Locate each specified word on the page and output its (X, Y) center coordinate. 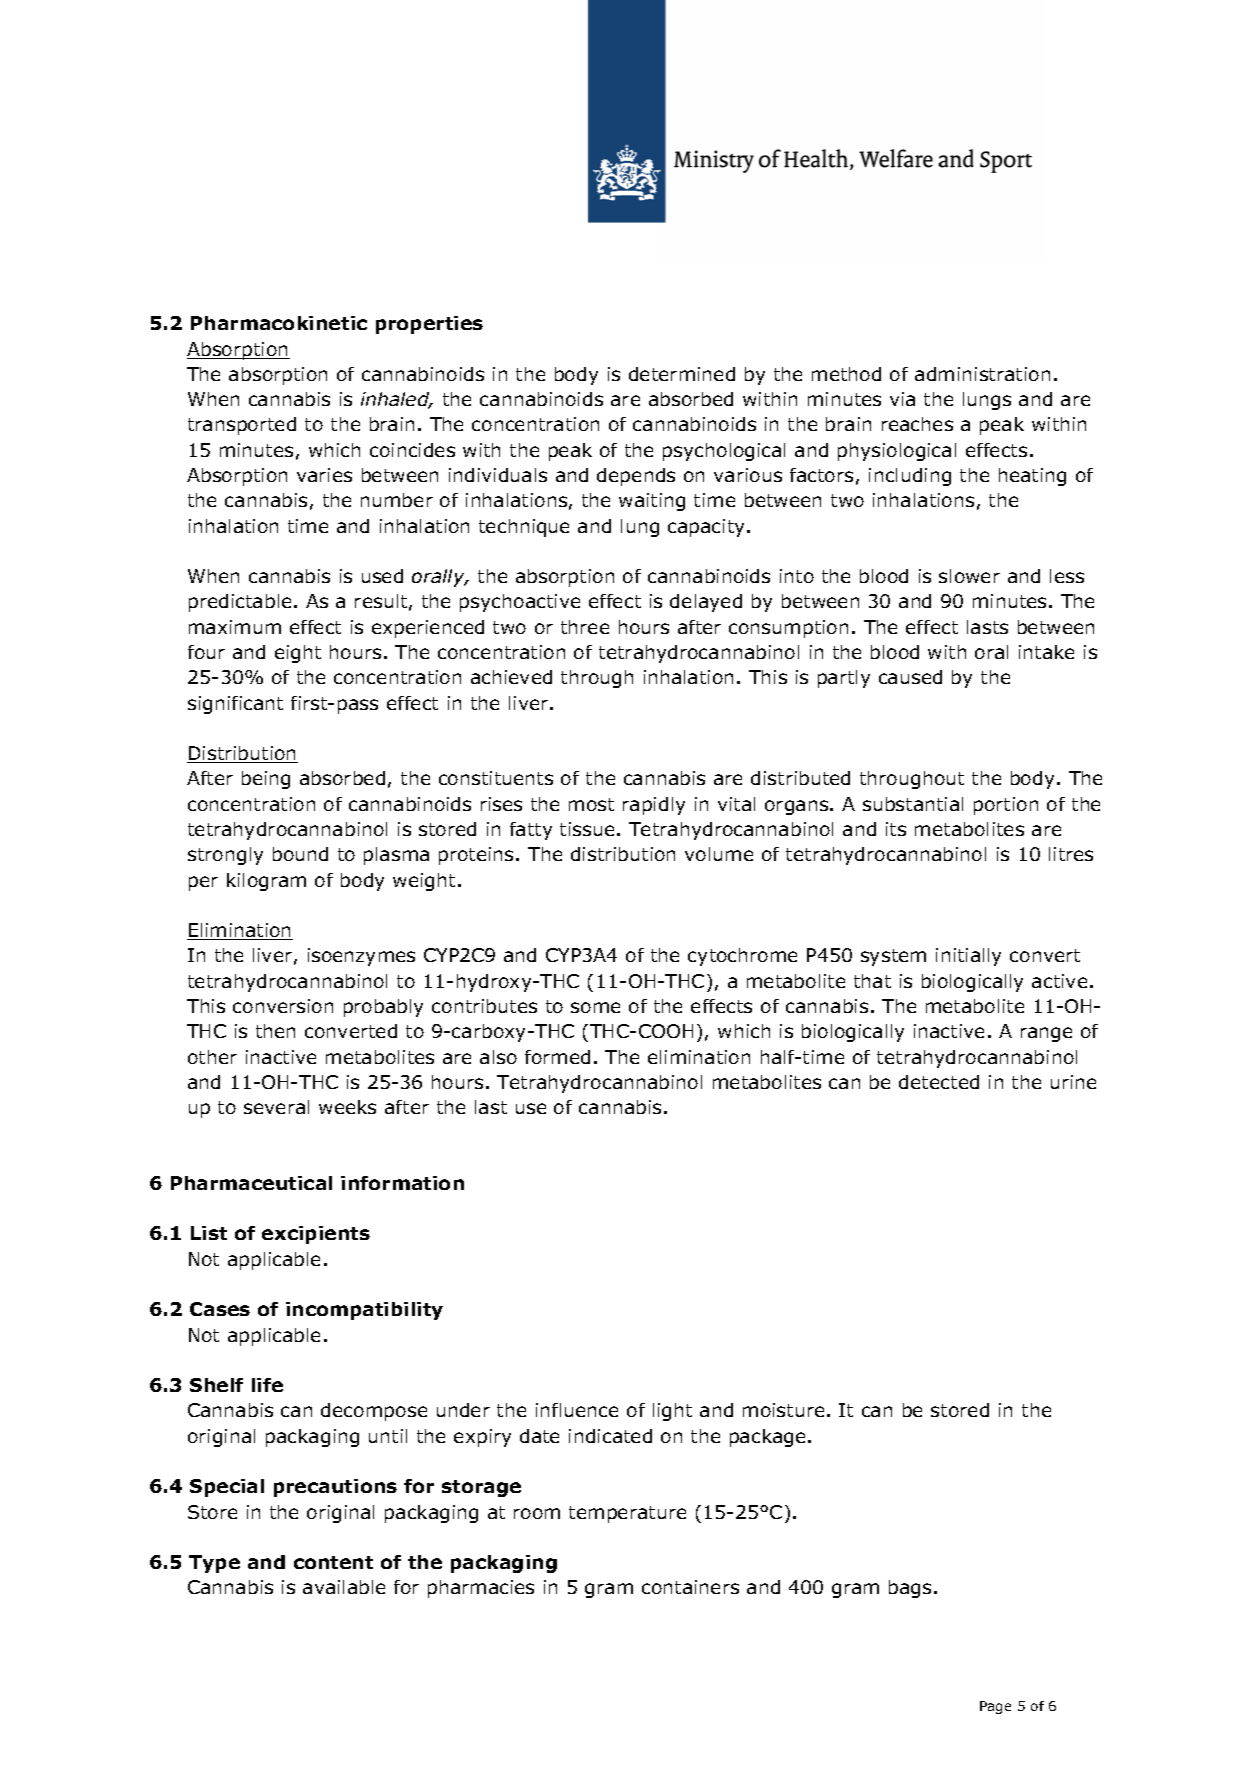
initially (968, 957)
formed (557, 1057)
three (585, 627)
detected (939, 1082)
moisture (783, 1410)
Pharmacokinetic (279, 323)
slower (969, 576)
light (672, 1412)
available (344, 1587)
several (276, 1107)
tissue (587, 829)
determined (682, 374)
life (267, 1385)
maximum (235, 627)
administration (982, 374)
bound (300, 854)
